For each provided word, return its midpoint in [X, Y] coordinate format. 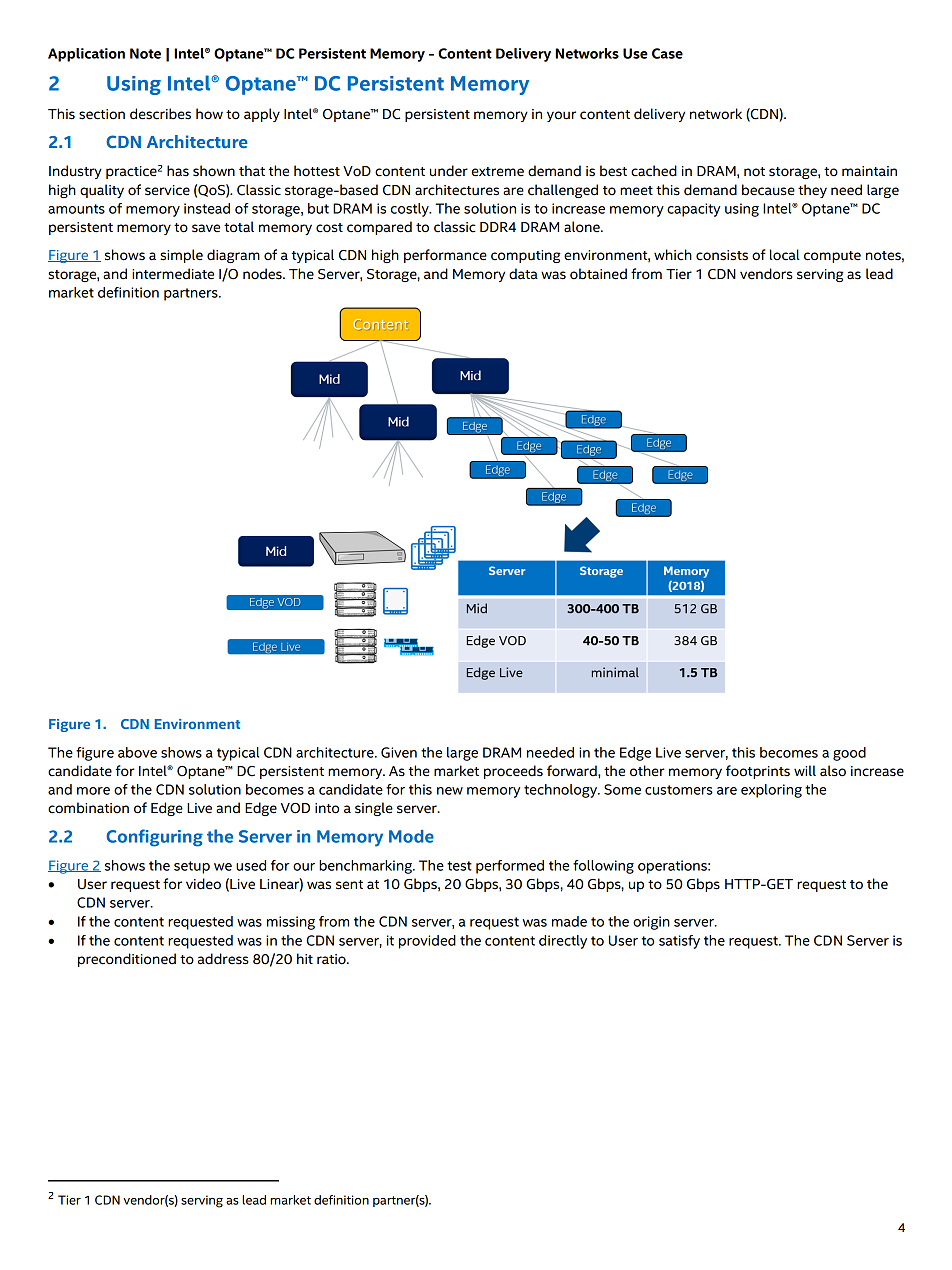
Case [667, 53]
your [561, 116]
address [223, 959]
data [523, 274]
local [785, 255]
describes [160, 114]
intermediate [173, 274]
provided [427, 942]
